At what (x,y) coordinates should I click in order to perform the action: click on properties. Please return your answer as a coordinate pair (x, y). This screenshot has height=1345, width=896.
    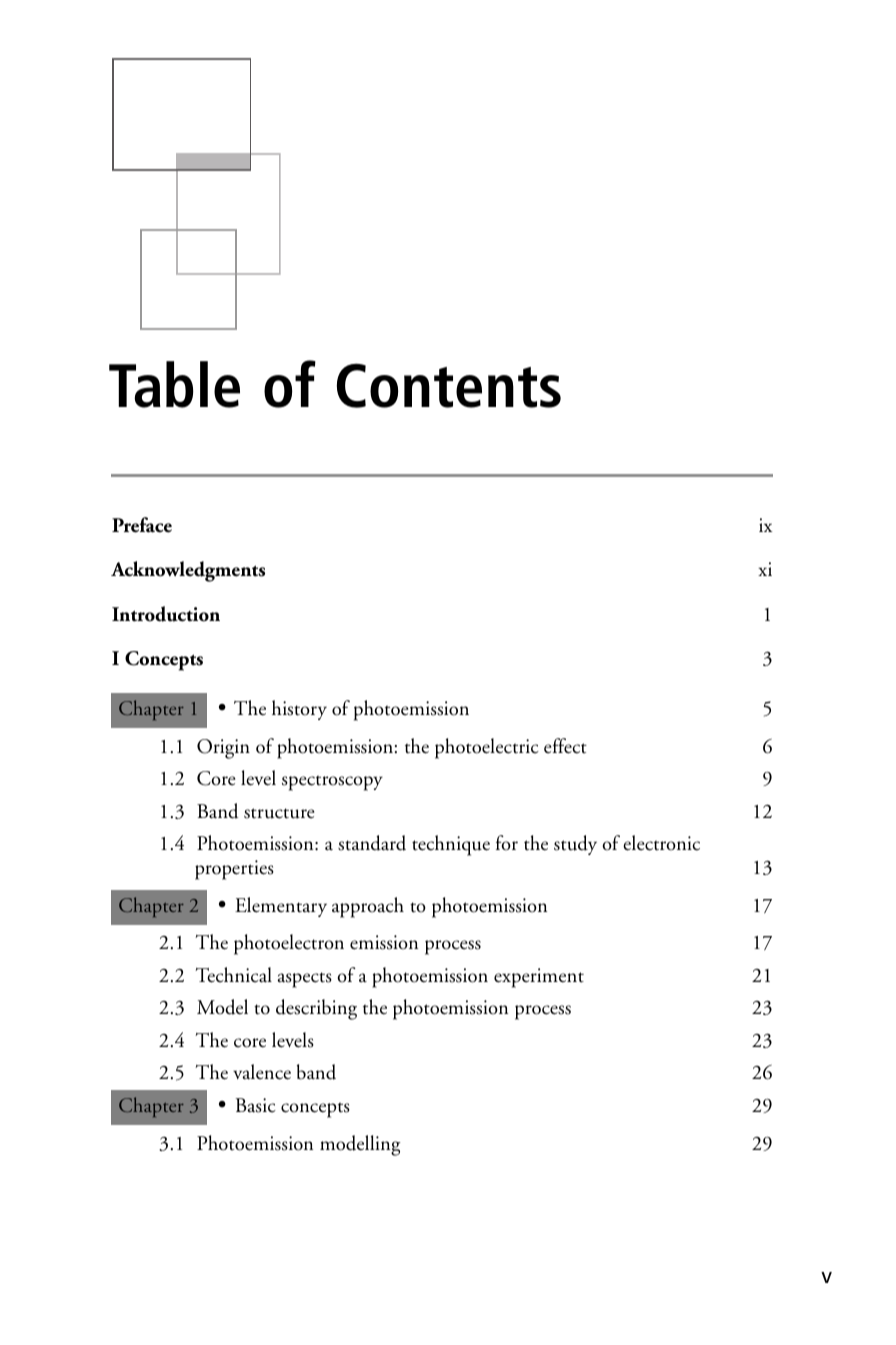
    Looking at the image, I should click on (234, 870).
